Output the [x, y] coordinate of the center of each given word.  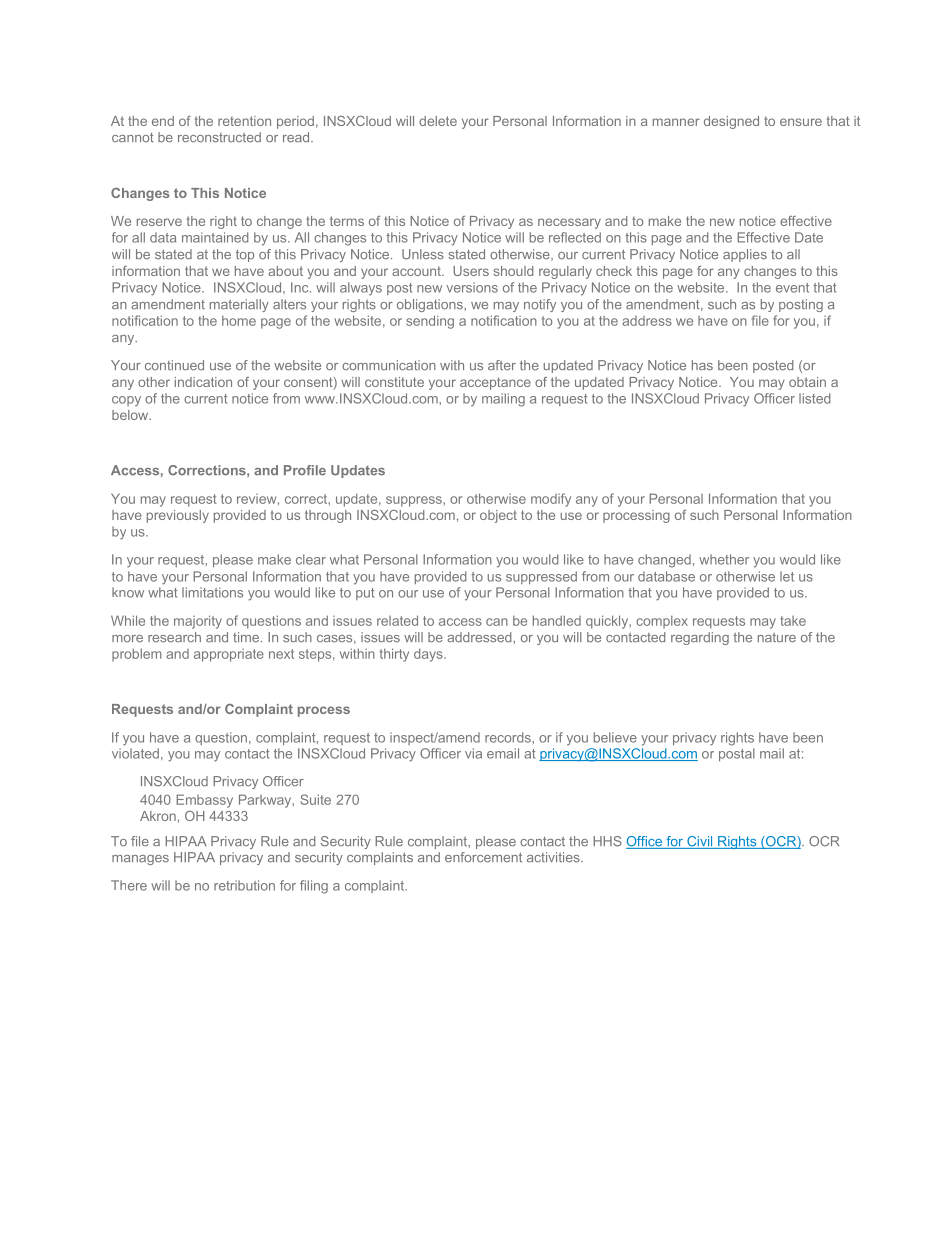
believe [615, 737]
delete [438, 121]
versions [472, 287]
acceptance [495, 383]
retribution [244, 885]
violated [135, 753]
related [397, 620]
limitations [212, 592]
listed [814, 398]
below [131, 415]
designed [731, 122]
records [509, 737]
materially [239, 305]
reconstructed [219, 137]
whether [724, 559]
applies [745, 255]
